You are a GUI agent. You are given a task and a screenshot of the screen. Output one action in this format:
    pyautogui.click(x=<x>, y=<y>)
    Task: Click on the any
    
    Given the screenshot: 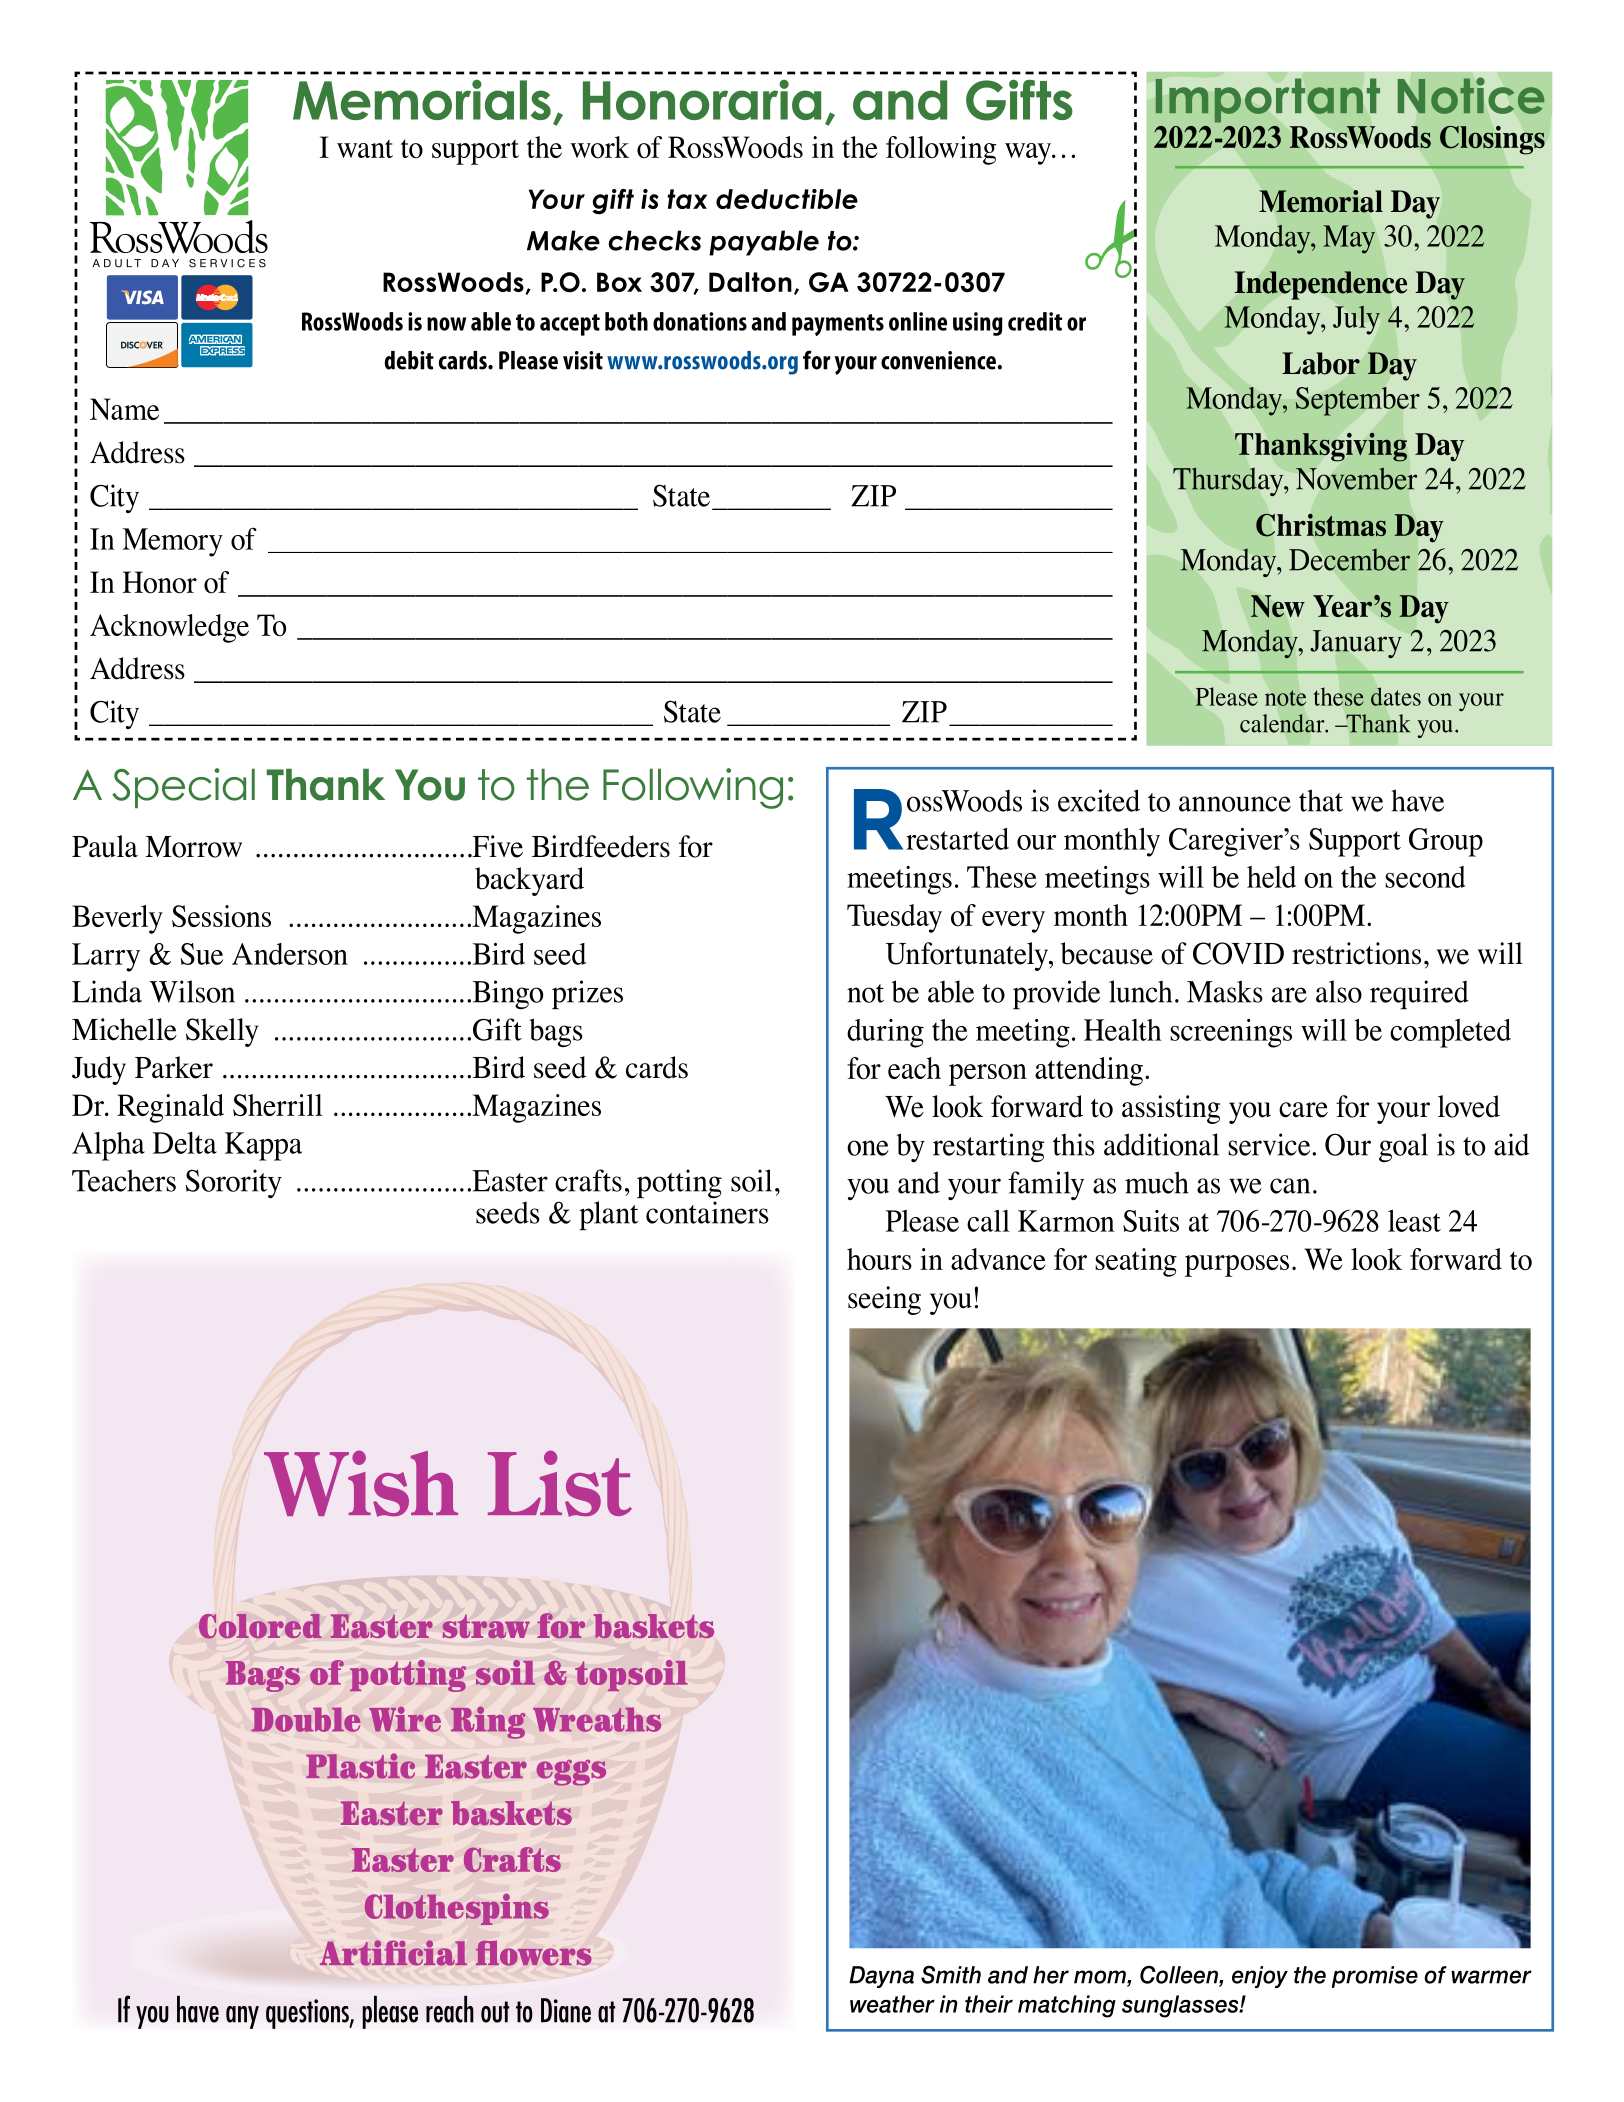 What is the action you would take?
    pyautogui.click(x=242, y=2017)
